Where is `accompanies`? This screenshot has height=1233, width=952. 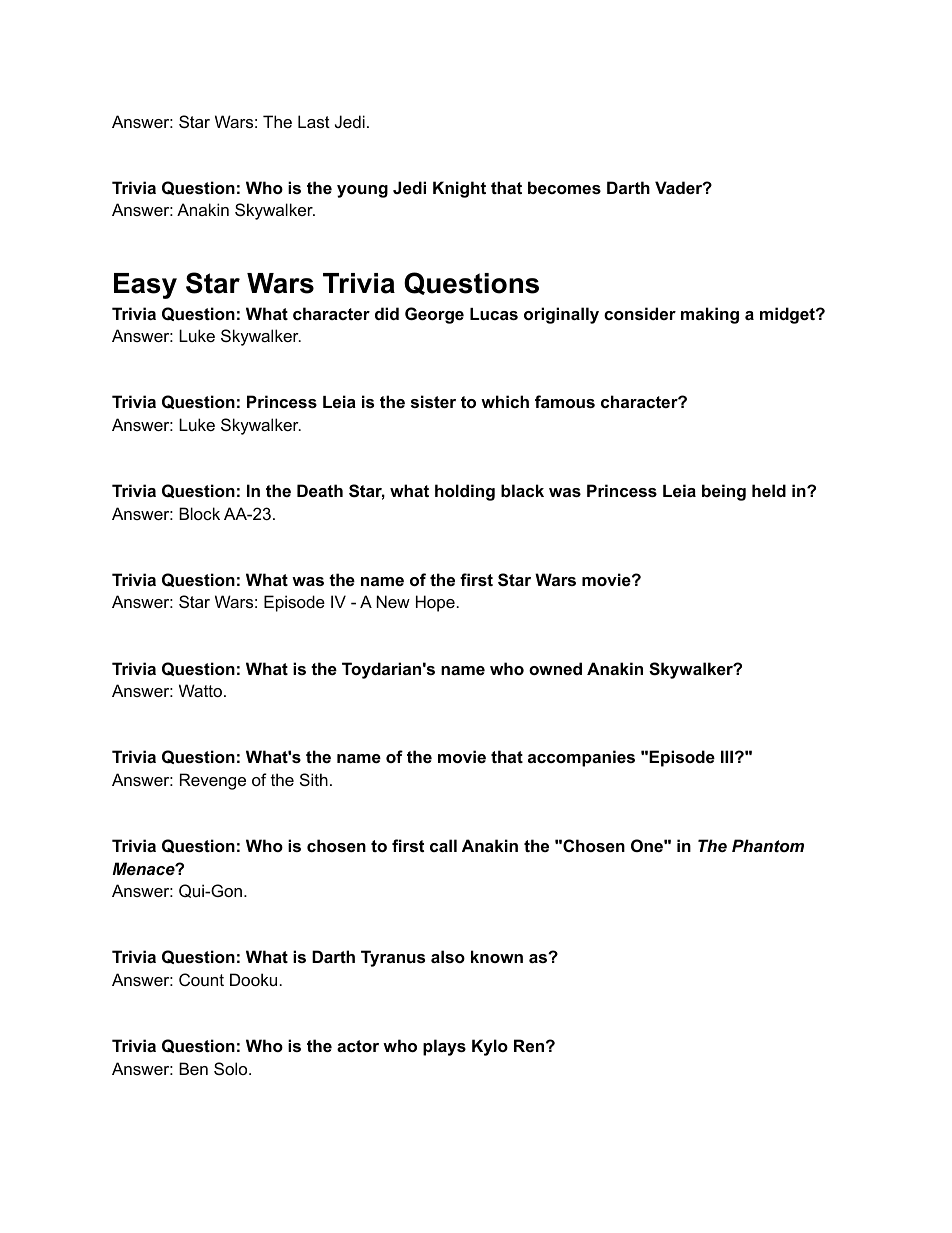
accompanies is located at coordinates (581, 758).
